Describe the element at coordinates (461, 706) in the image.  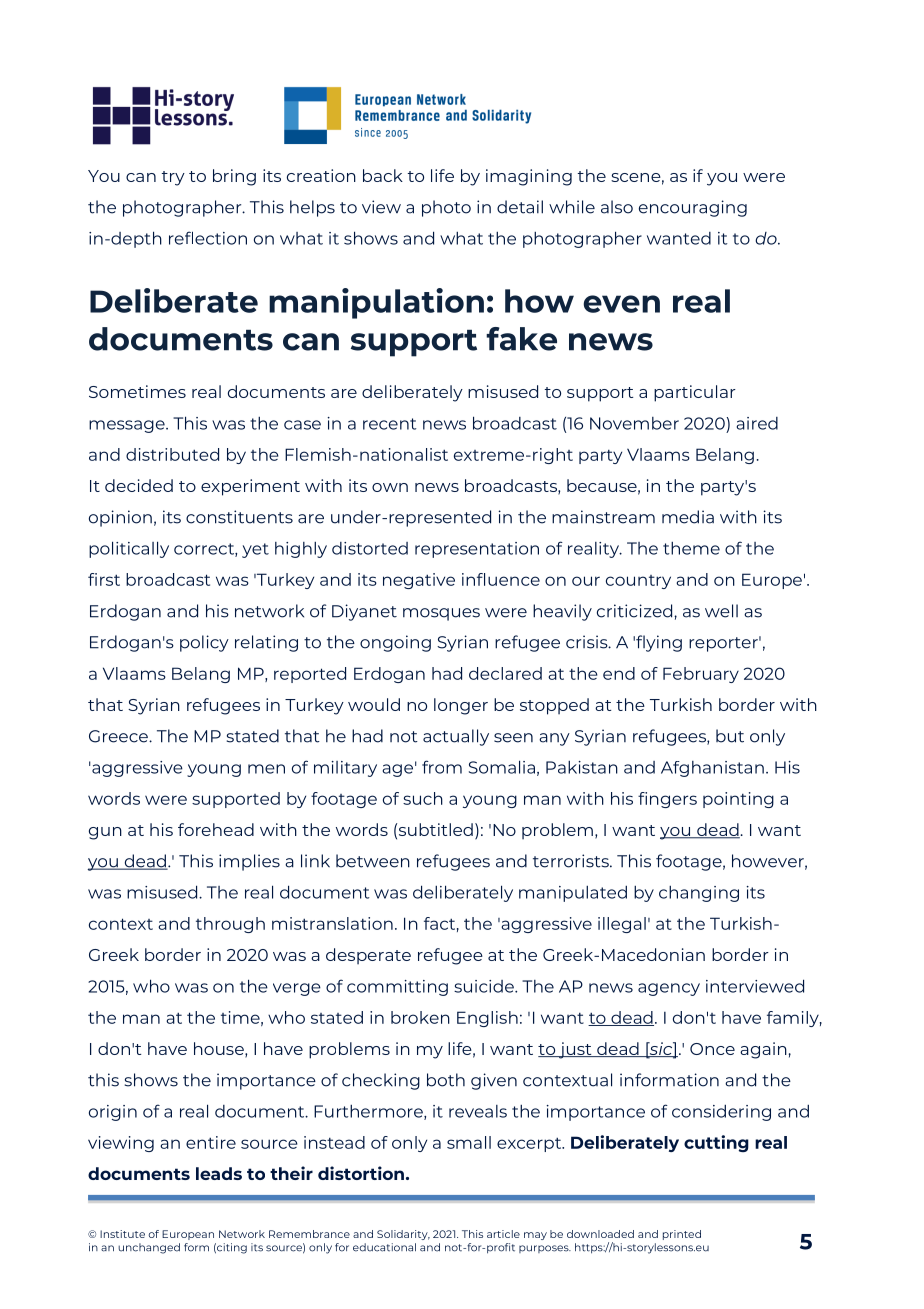
I see `longer` at that location.
